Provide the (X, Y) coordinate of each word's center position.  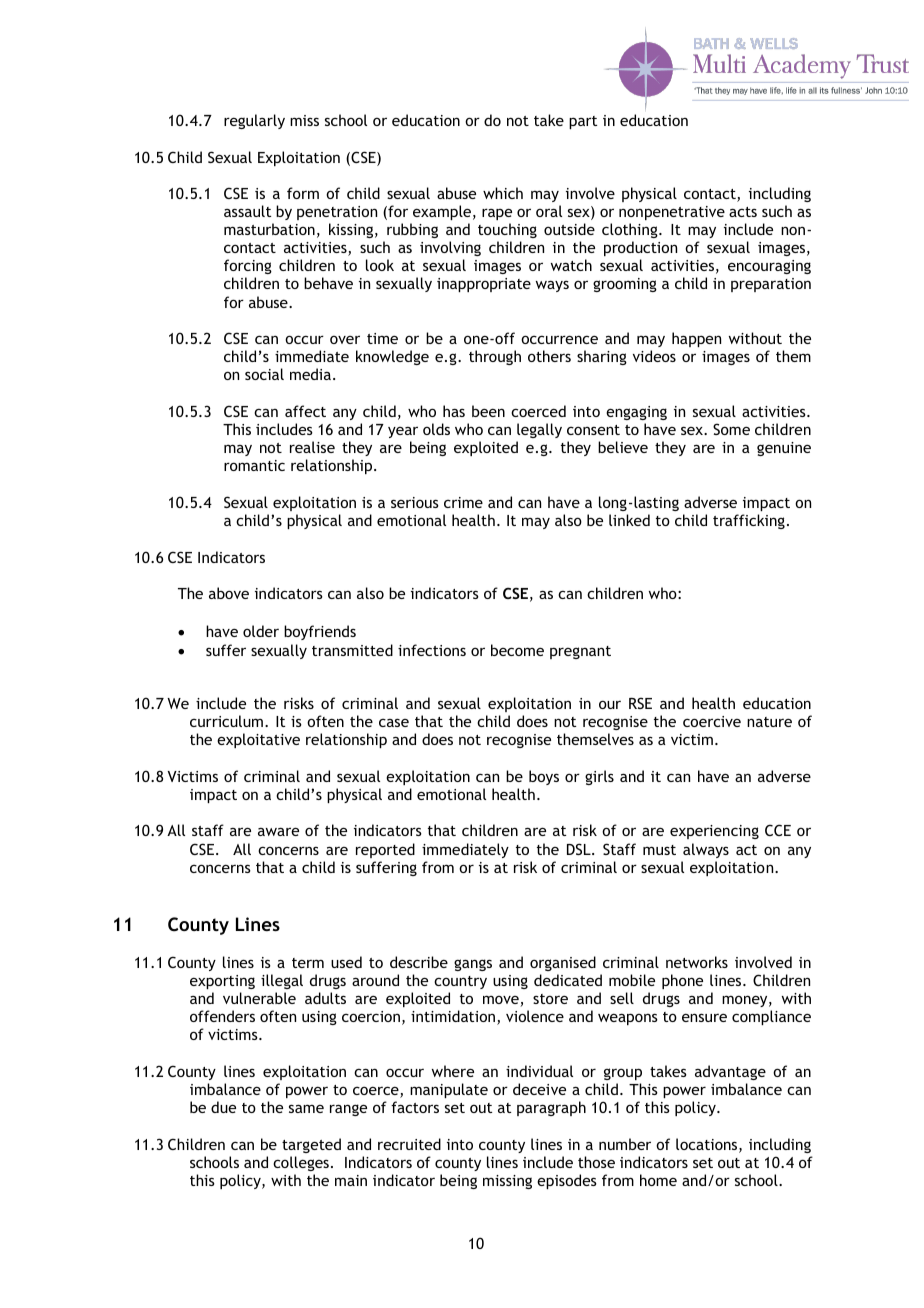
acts (743, 212)
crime (463, 502)
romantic (254, 465)
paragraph (551, 1108)
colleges (301, 1163)
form (303, 193)
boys (544, 777)
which (503, 193)
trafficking (749, 521)
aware (278, 831)
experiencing (714, 832)
